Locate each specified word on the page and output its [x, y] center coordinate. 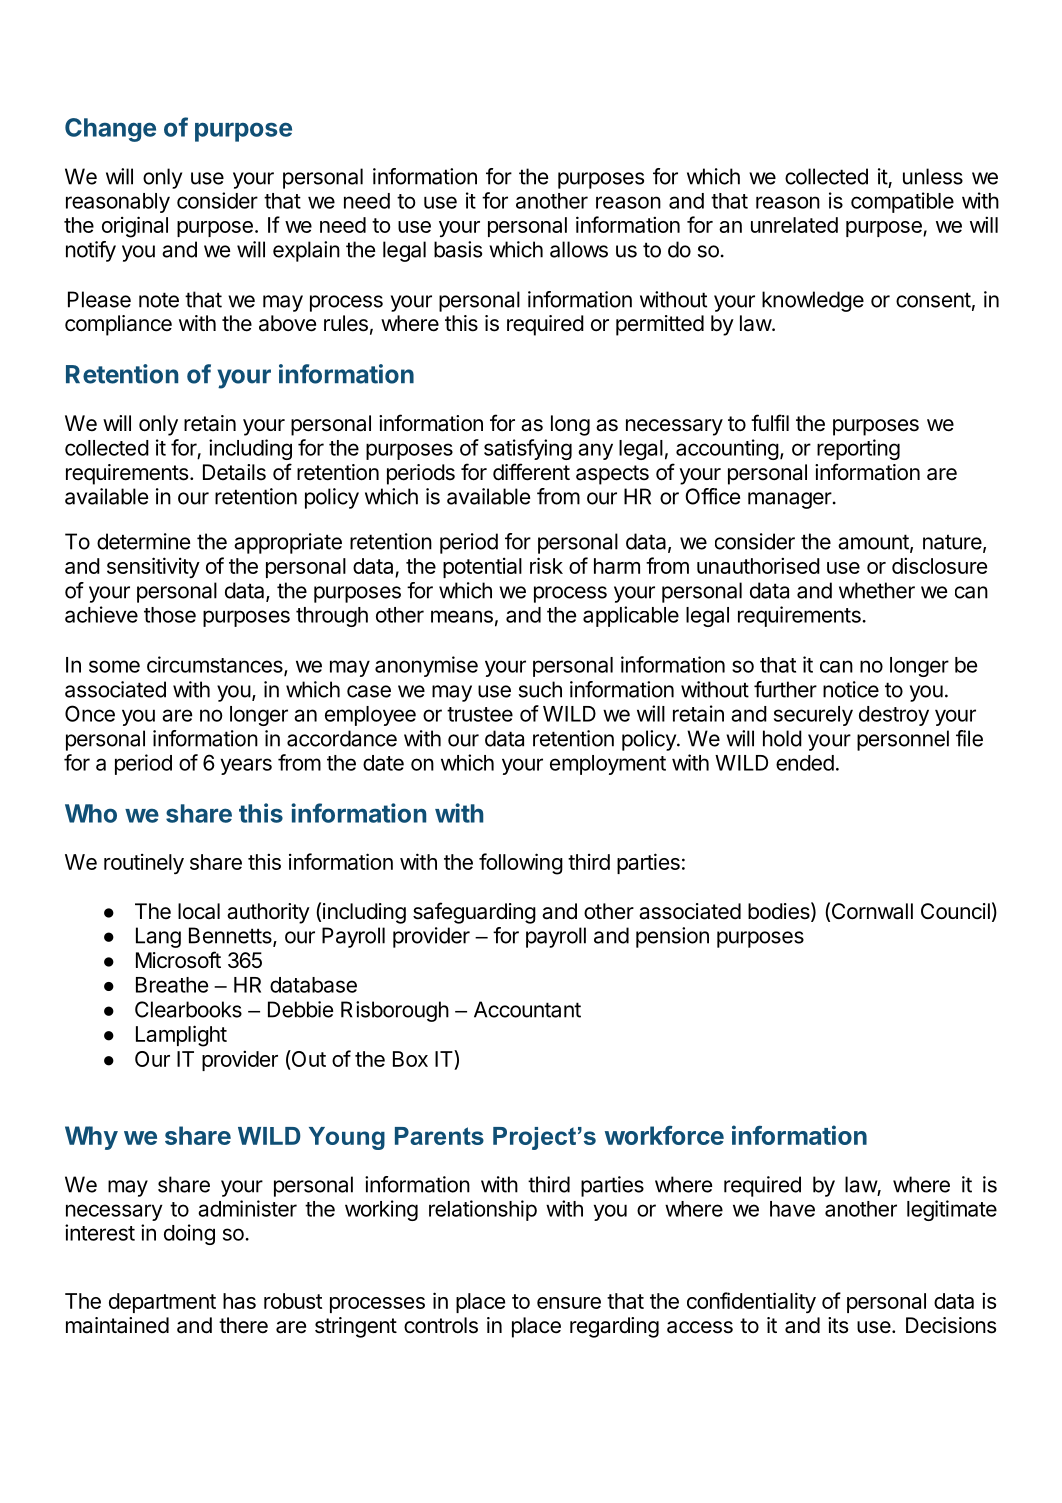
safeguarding [474, 913]
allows [579, 249]
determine [143, 541]
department [162, 1303]
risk [546, 565]
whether [877, 590]
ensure [569, 1303]
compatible [902, 202]
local [199, 911]
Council [955, 911]
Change [110, 130]
